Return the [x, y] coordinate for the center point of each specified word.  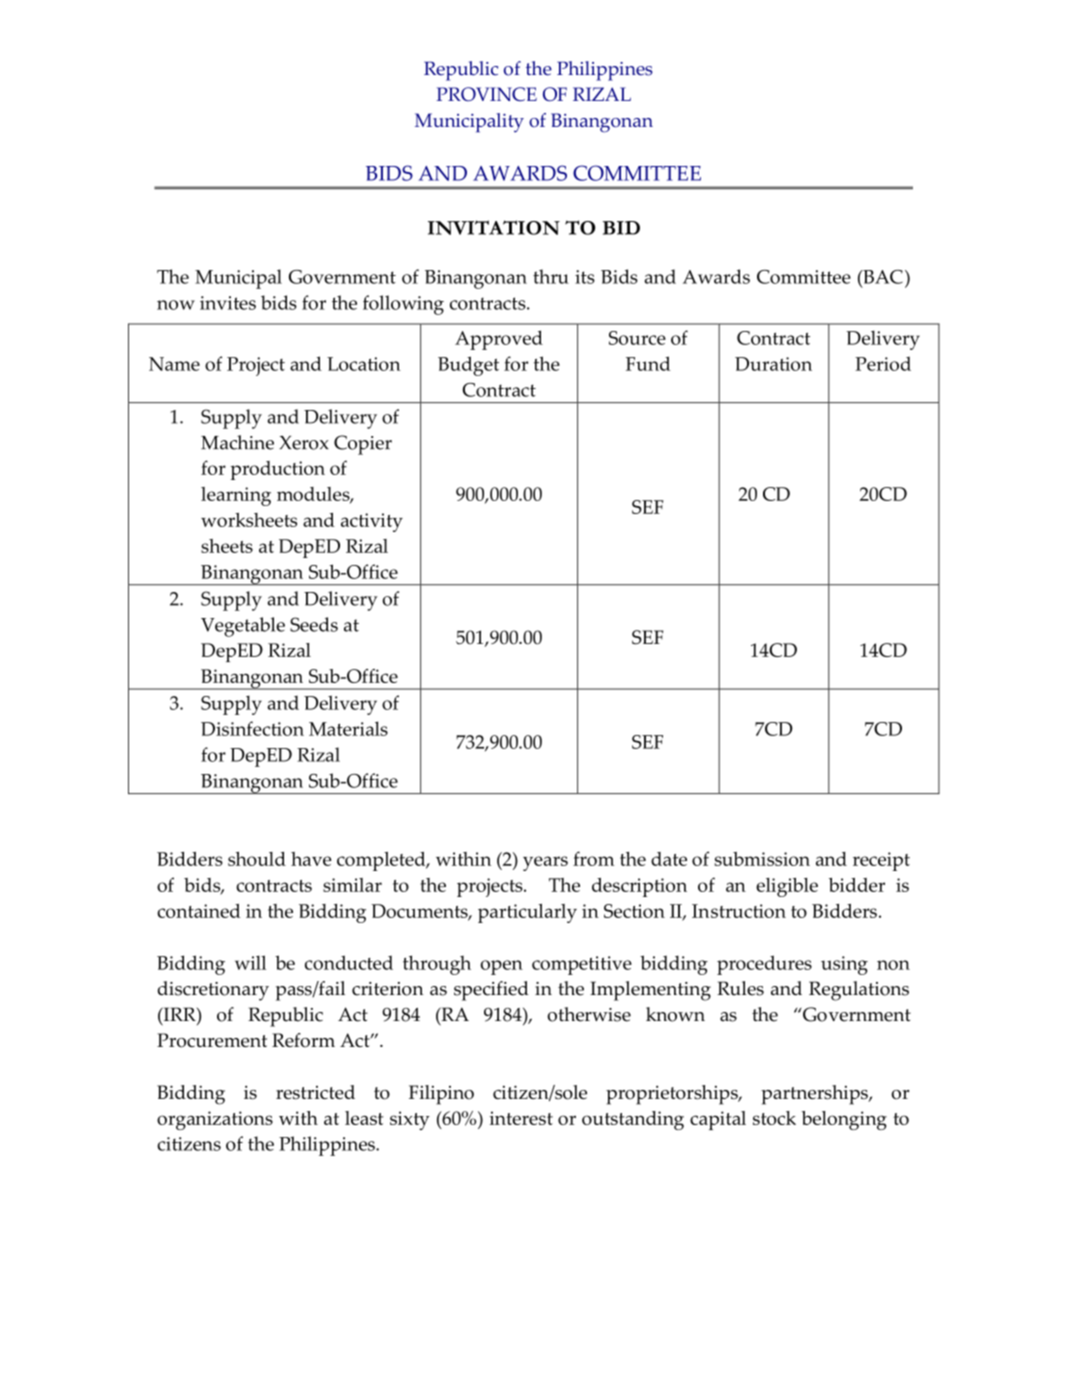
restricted [315, 1092]
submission [762, 859]
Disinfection [252, 728]
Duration [773, 364]
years [545, 863]
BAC [882, 277]
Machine [237, 442]
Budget [468, 366]
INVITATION [494, 227]
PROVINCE [486, 94]
